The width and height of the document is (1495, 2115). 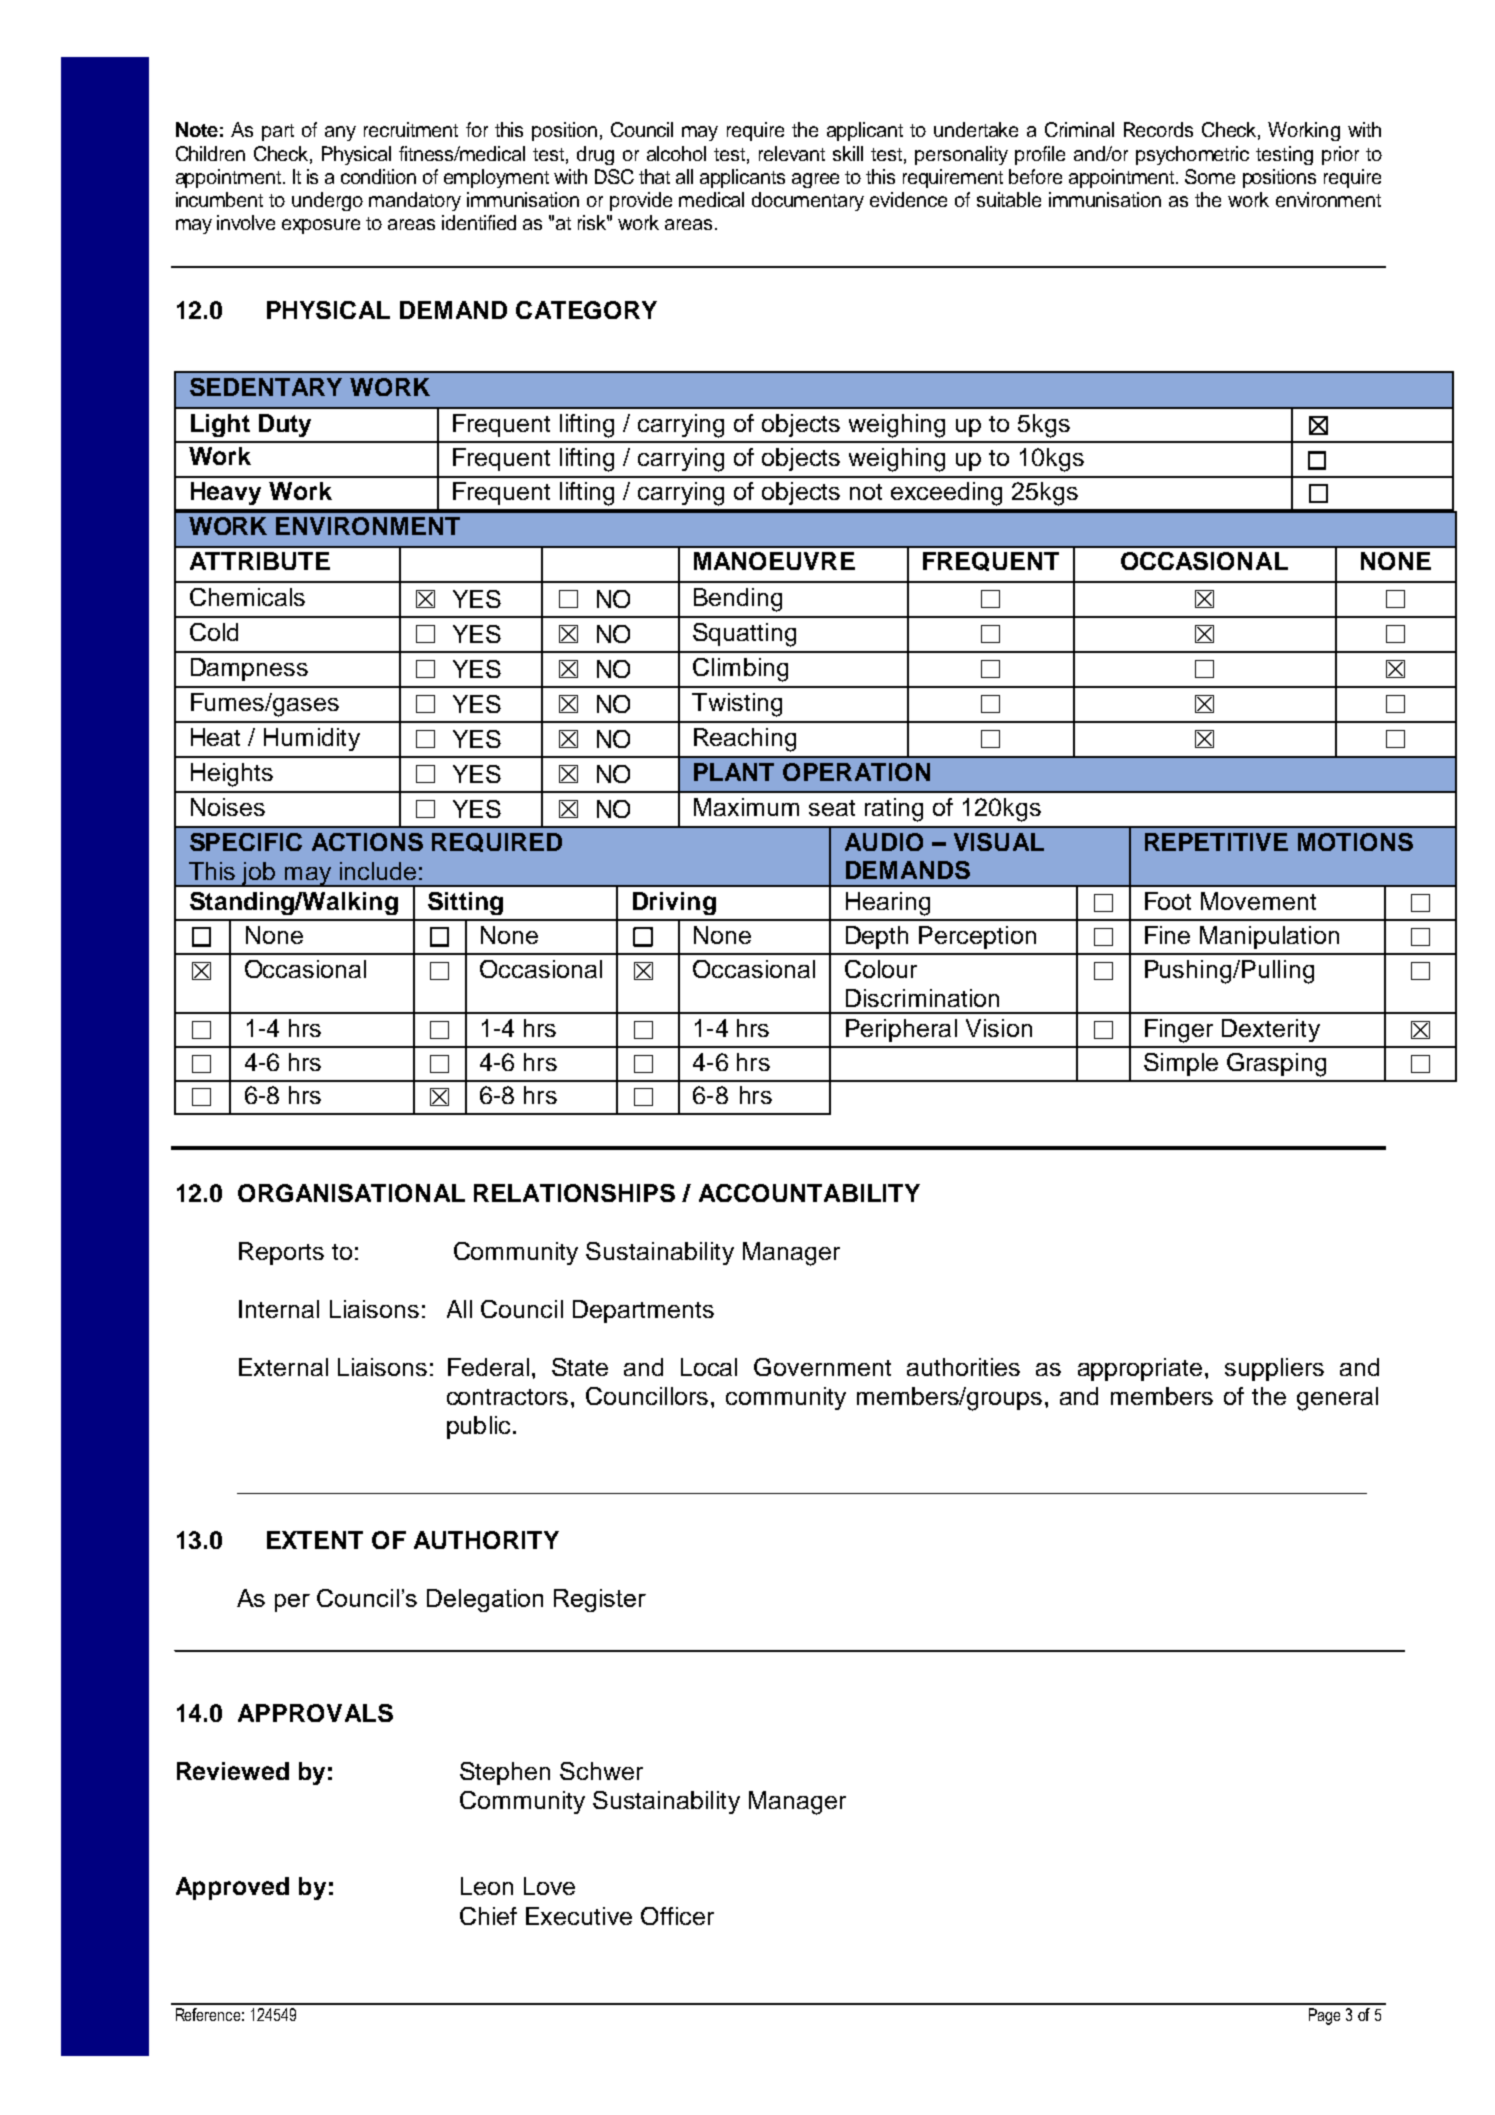 I want to click on suppliers, so click(x=1274, y=1369).
